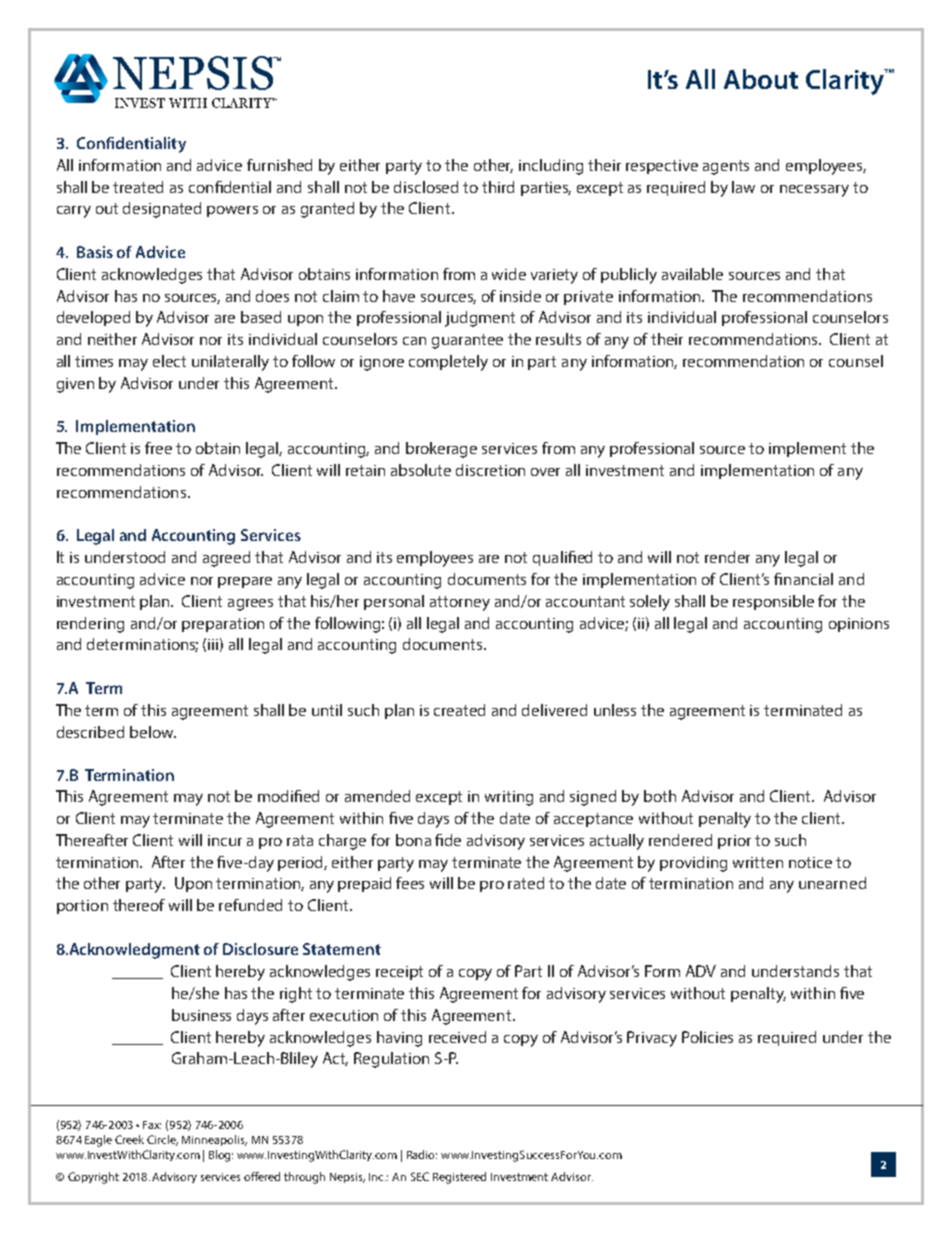  I want to click on Radio, so click(422, 1154).
